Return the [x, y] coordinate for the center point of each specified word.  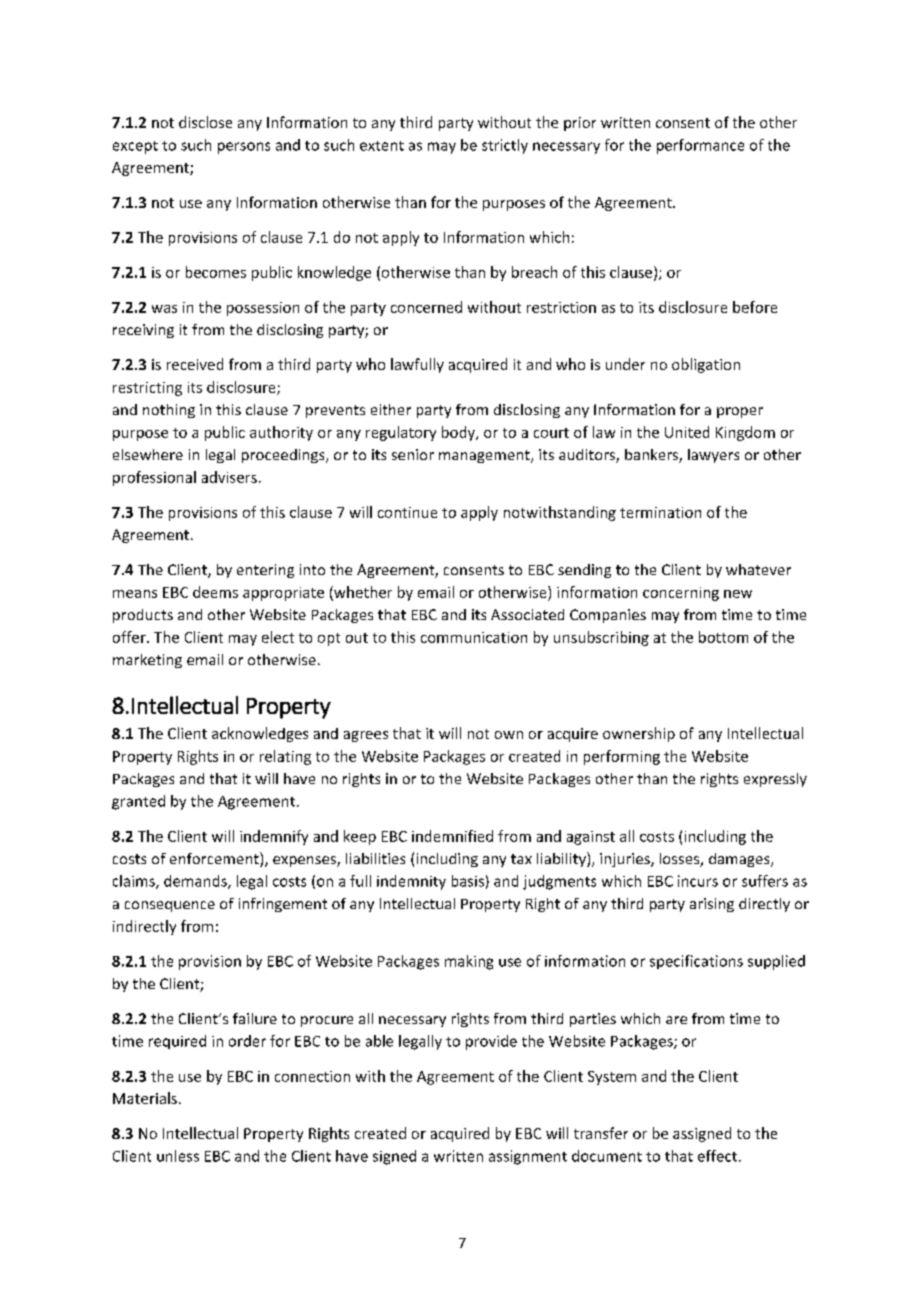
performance [700, 146]
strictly [505, 146]
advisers [229, 477]
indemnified [452, 836]
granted [138, 802]
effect [717, 1156]
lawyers [713, 456]
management [485, 456]
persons [244, 148]
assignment [528, 1157]
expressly [775, 780]
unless [178, 1156]
